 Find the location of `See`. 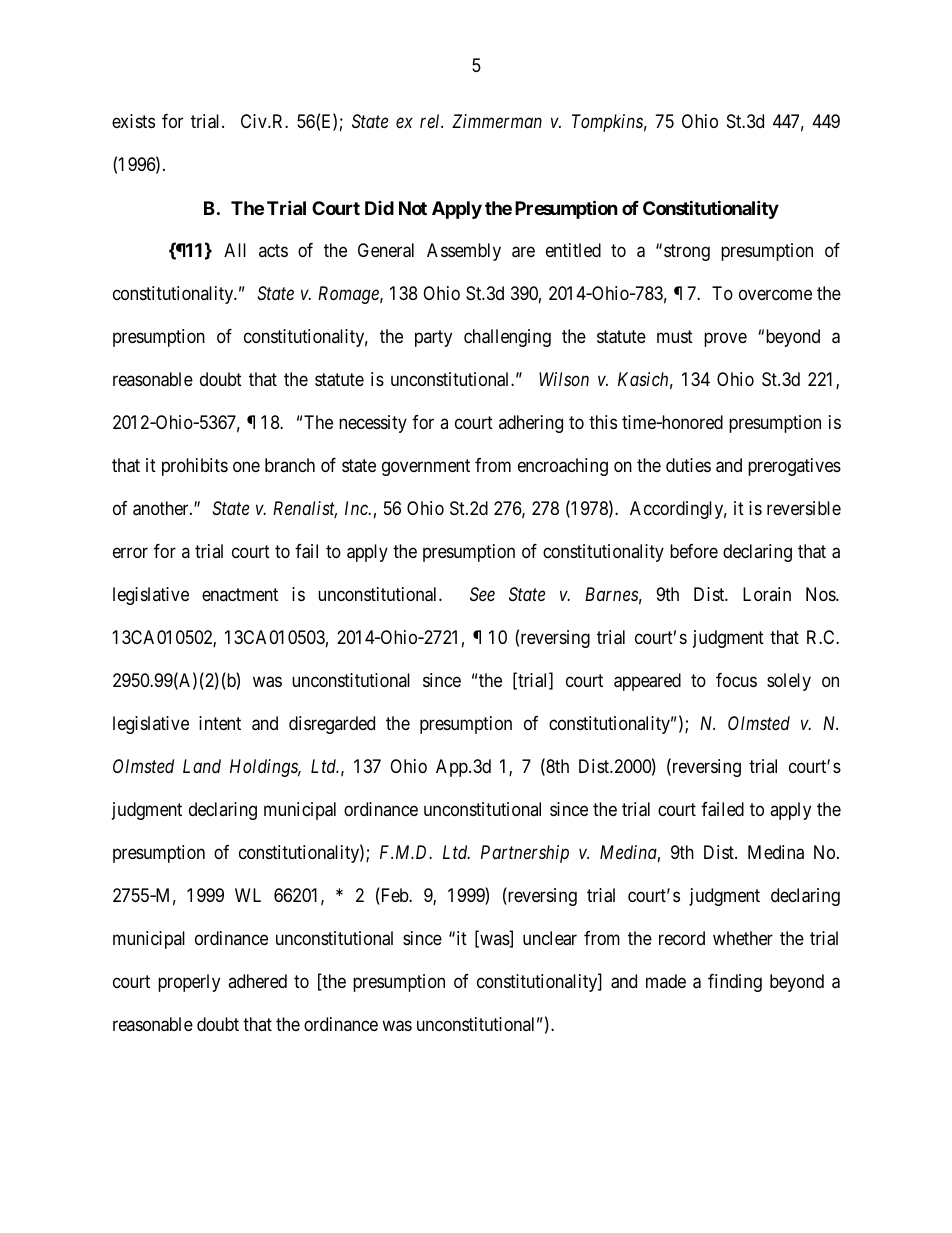

See is located at coordinates (482, 594).
